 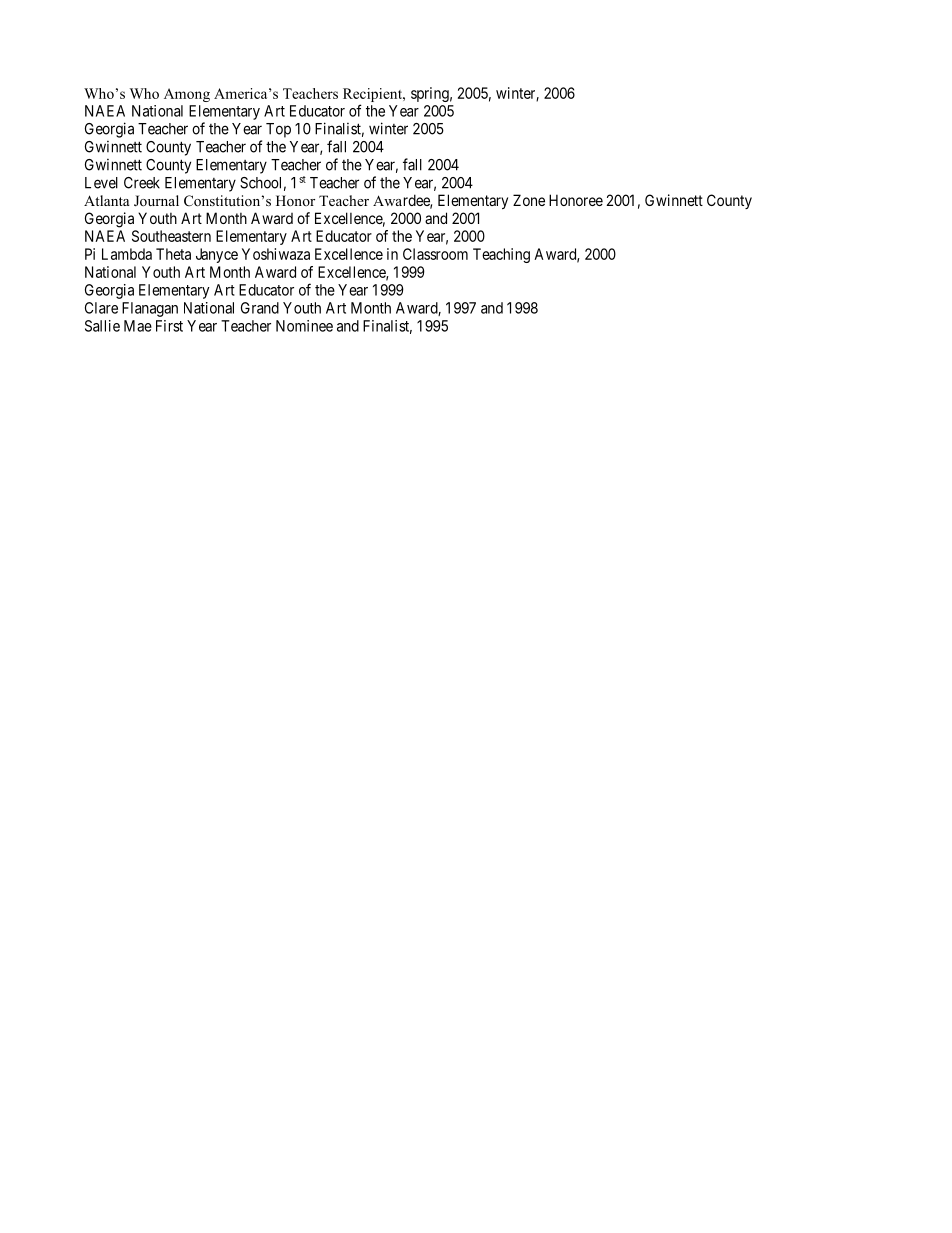 What do you see at coordinates (171, 236) in the page?
I see `Southeastern` at bounding box center [171, 236].
